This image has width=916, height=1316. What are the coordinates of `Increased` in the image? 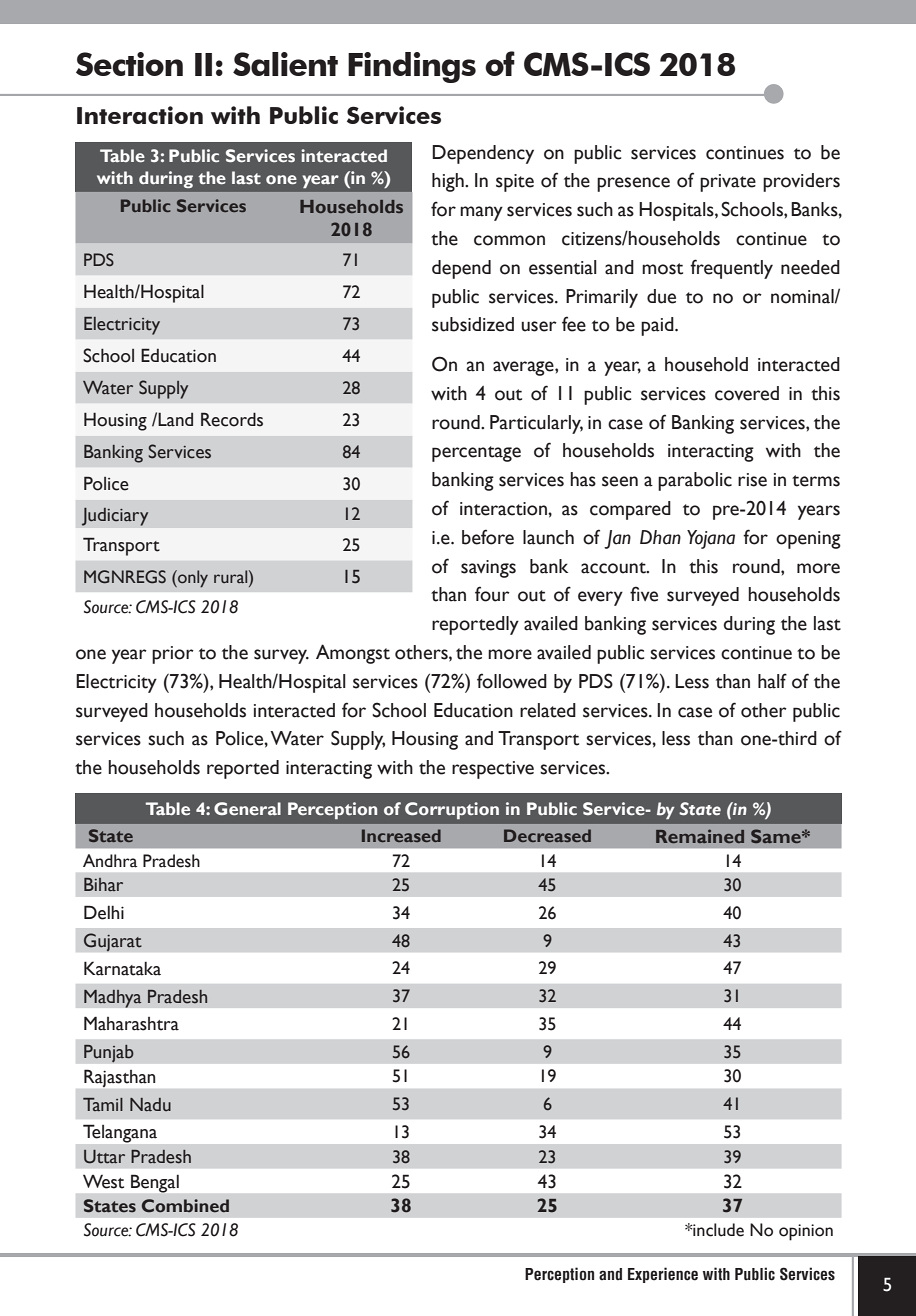 It's located at (401, 835).
